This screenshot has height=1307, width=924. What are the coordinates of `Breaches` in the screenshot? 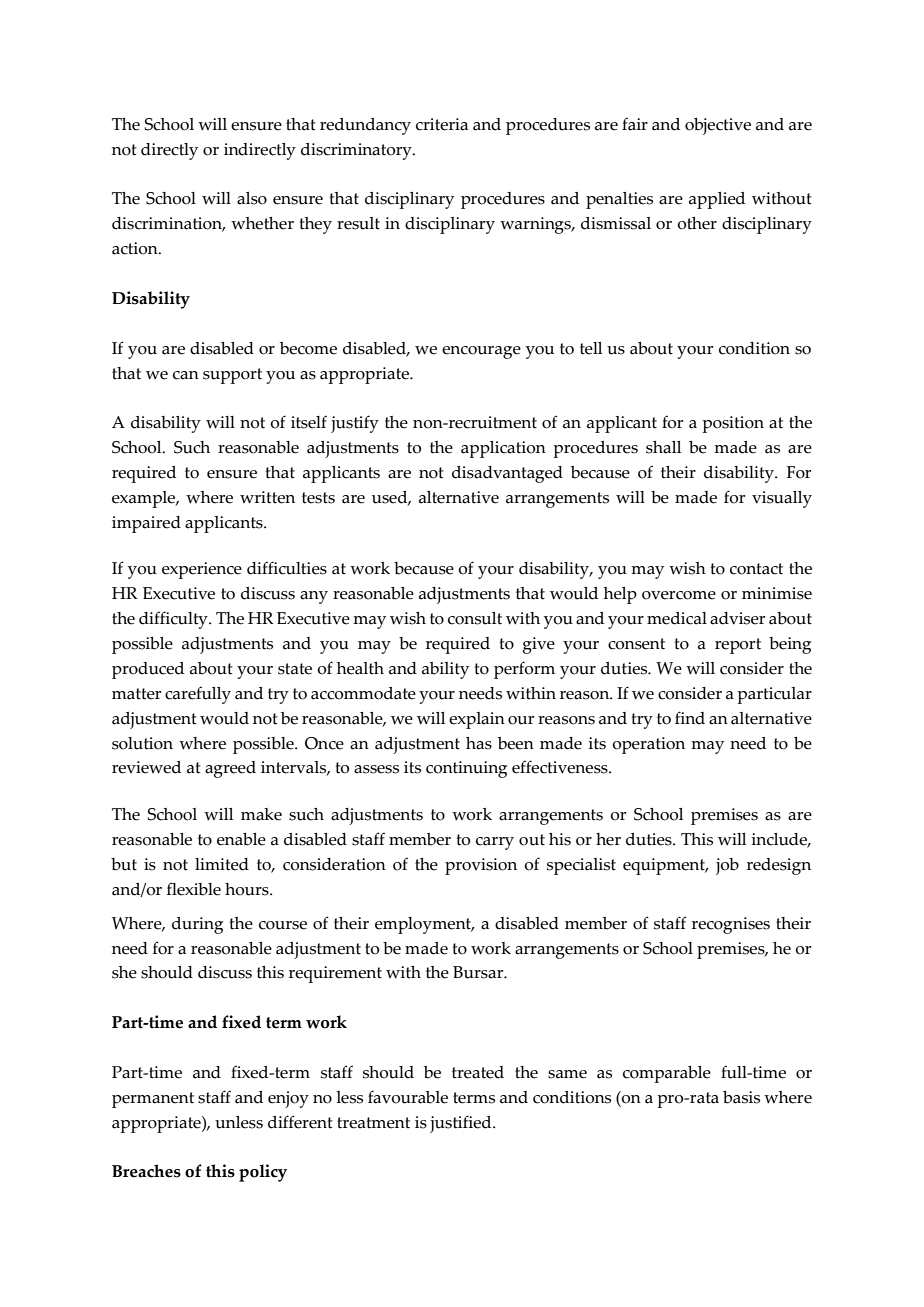 It's located at (146, 1171).
